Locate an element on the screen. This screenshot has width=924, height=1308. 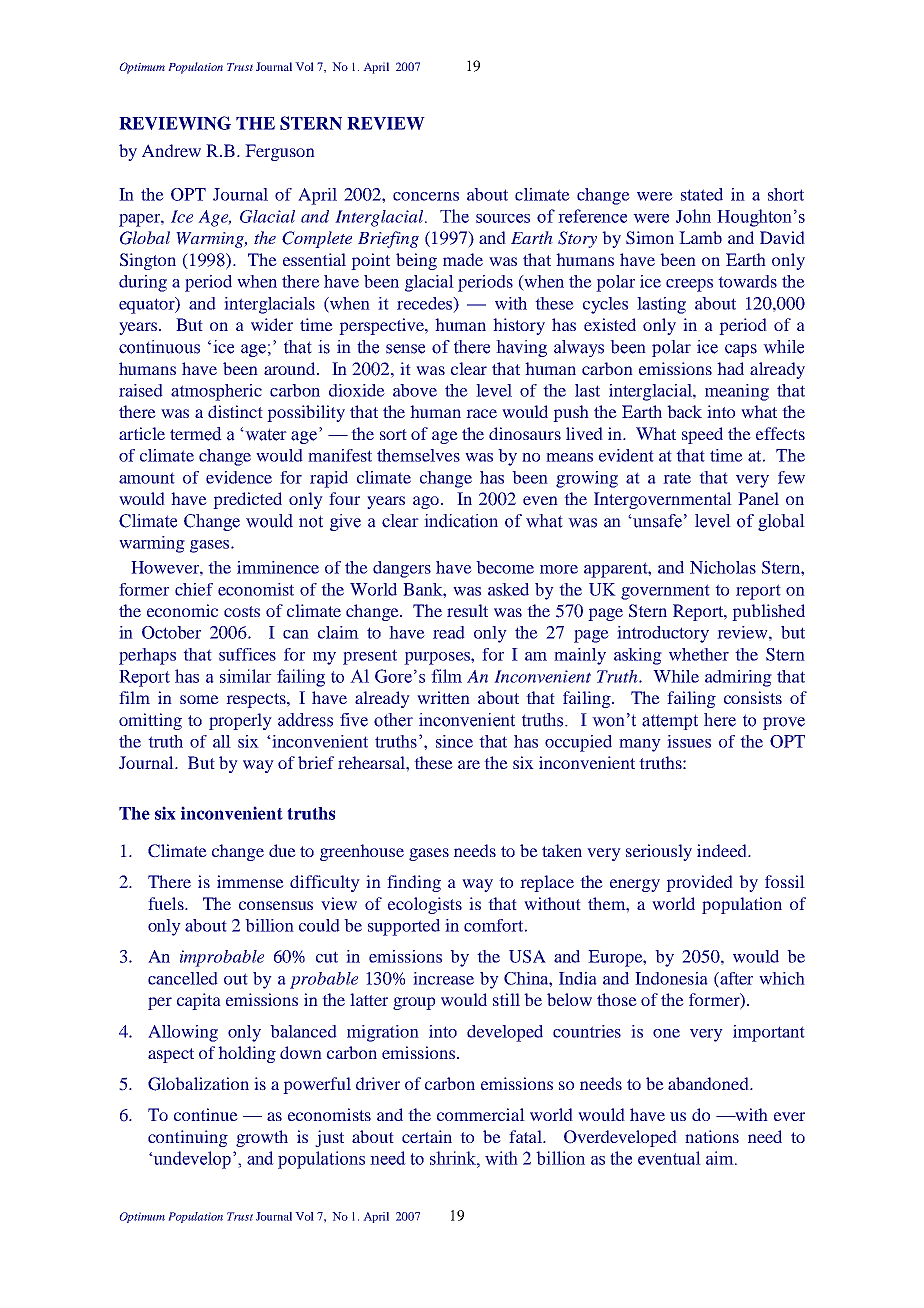
concerns is located at coordinates (426, 196).
